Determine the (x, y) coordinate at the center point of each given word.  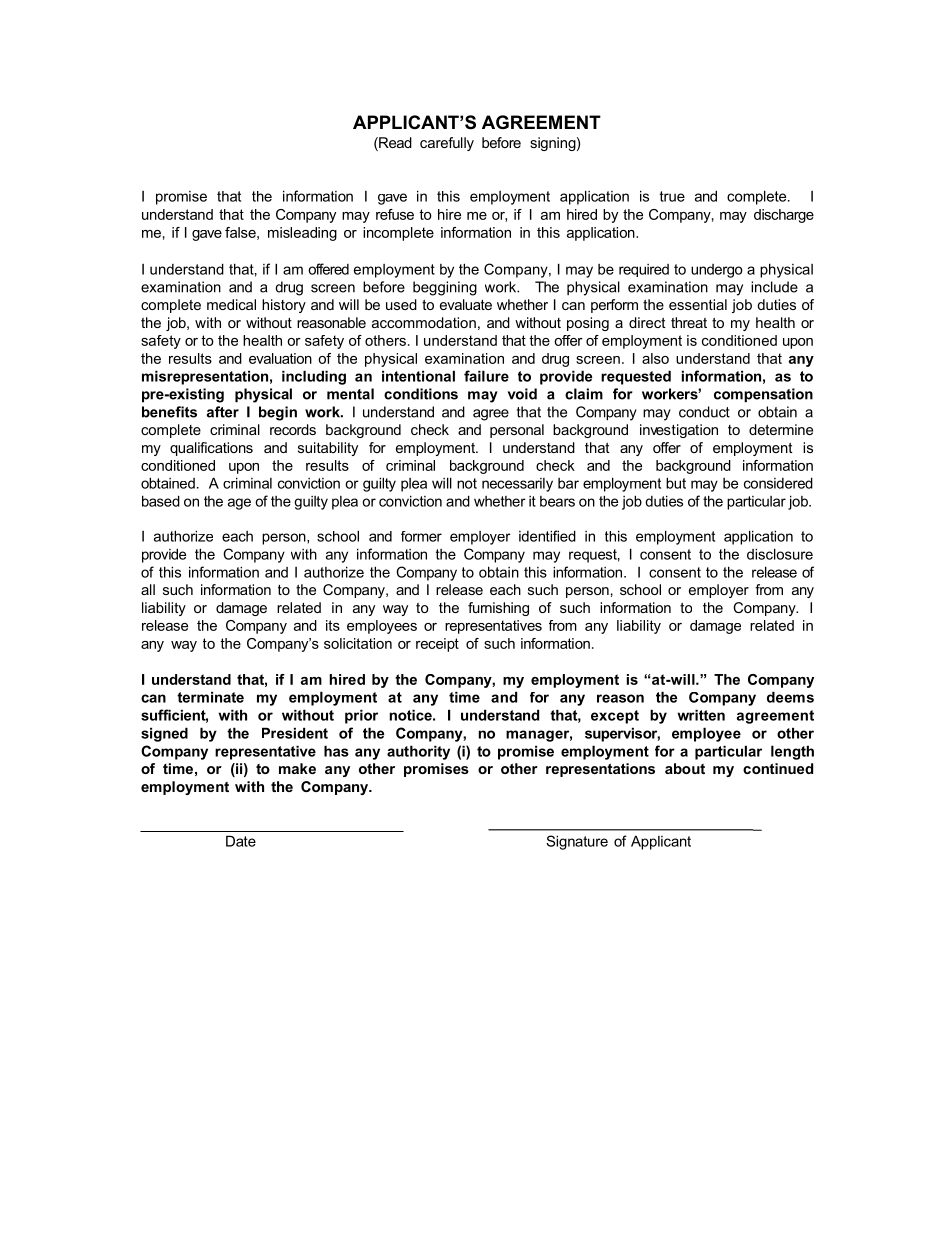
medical (231, 304)
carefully (447, 144)
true (672, 196)
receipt (437, 645)
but (676, 483)
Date (241, 841)
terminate (210, 697)
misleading (302, 234)
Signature (577, 842)
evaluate (466, 304)
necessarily (517, 485)
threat (689, 322)
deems (790, 697)
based (161, 501)
